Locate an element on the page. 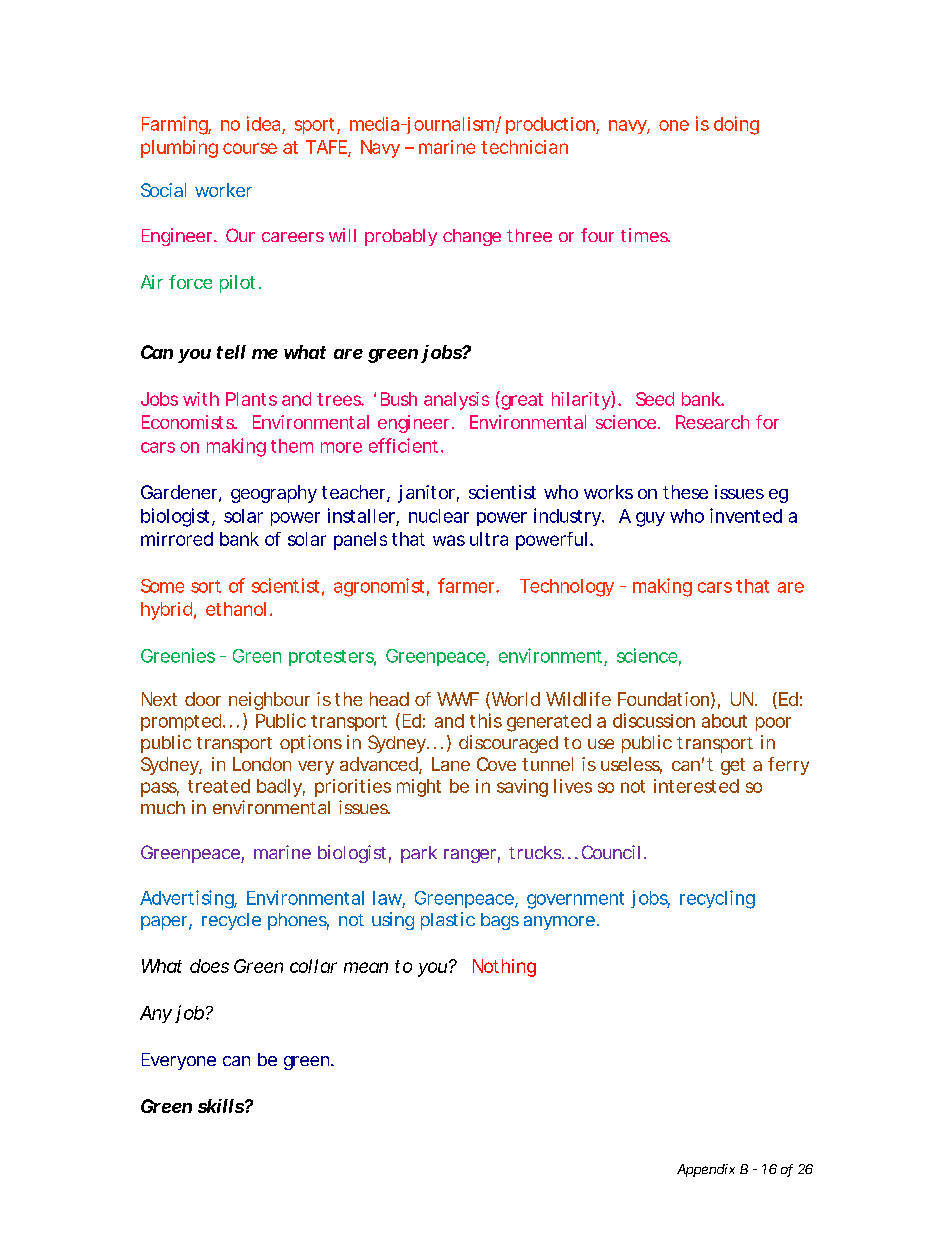 The width and height of the page is (952, 1233). Appendix is located at coordinates (706, 1170).
